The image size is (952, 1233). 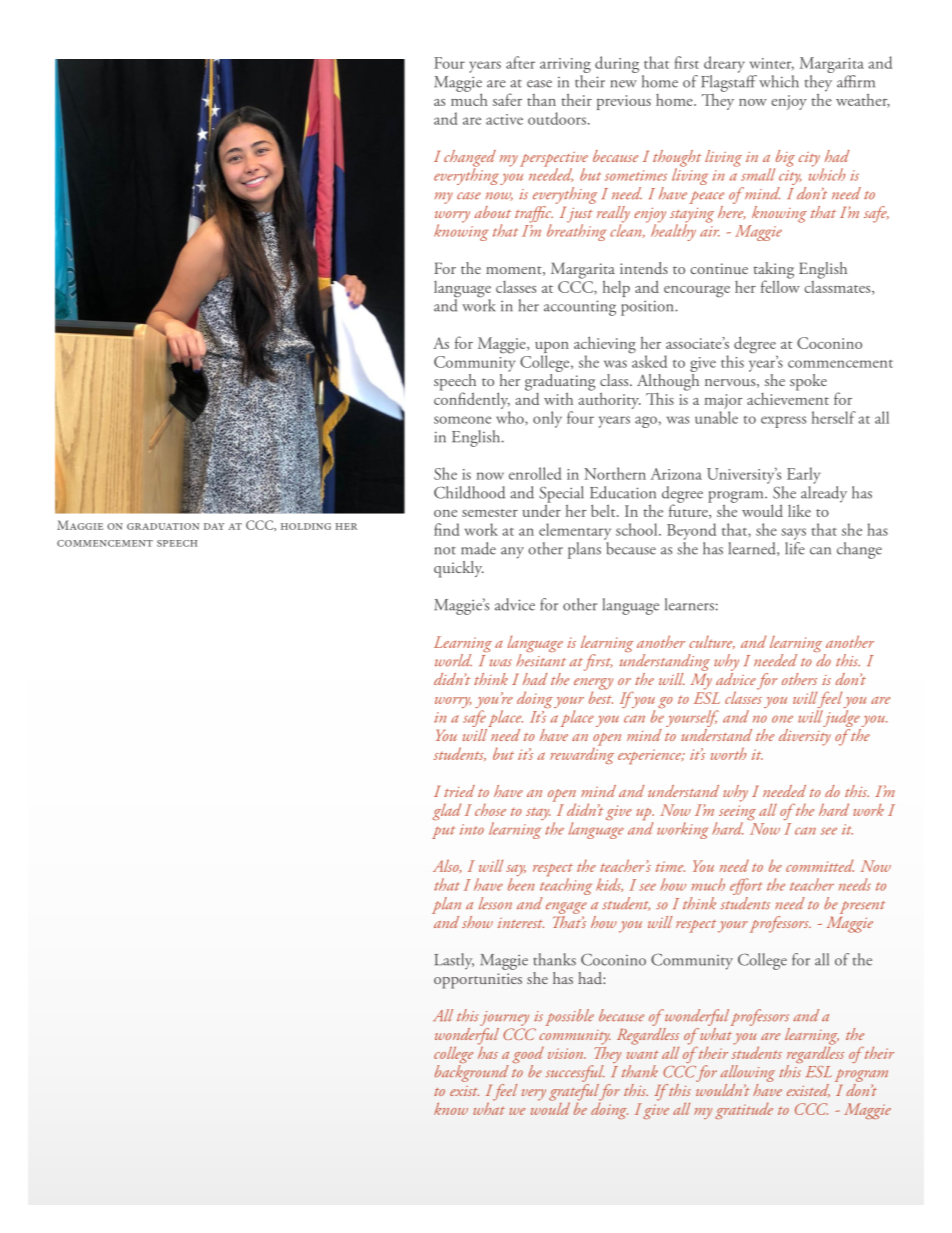 I want to click on rewarding, so click(x=582, y=754).
